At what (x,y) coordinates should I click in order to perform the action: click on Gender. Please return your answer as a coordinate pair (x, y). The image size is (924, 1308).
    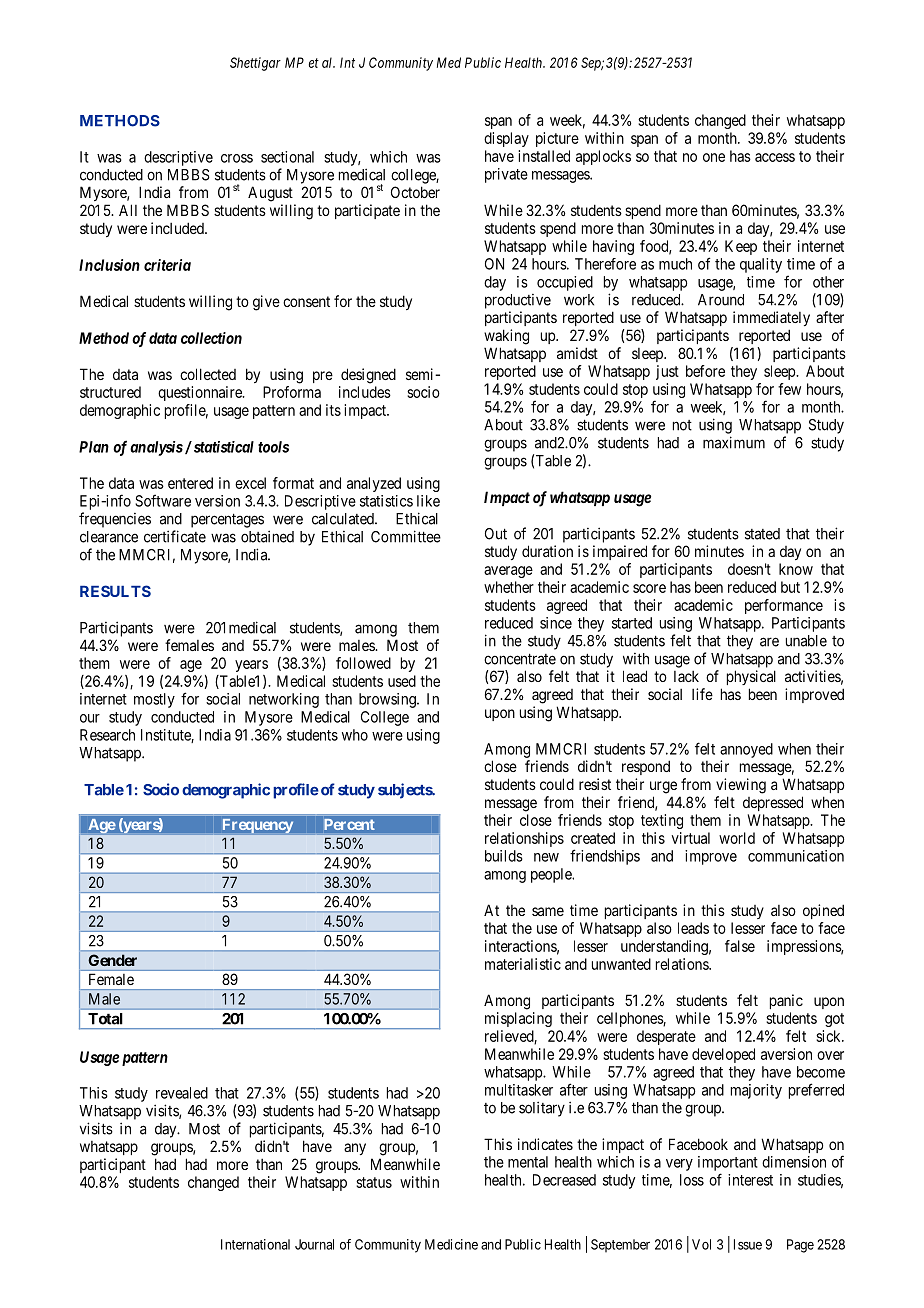
    Looking at the image, I should click on (113, 960).
